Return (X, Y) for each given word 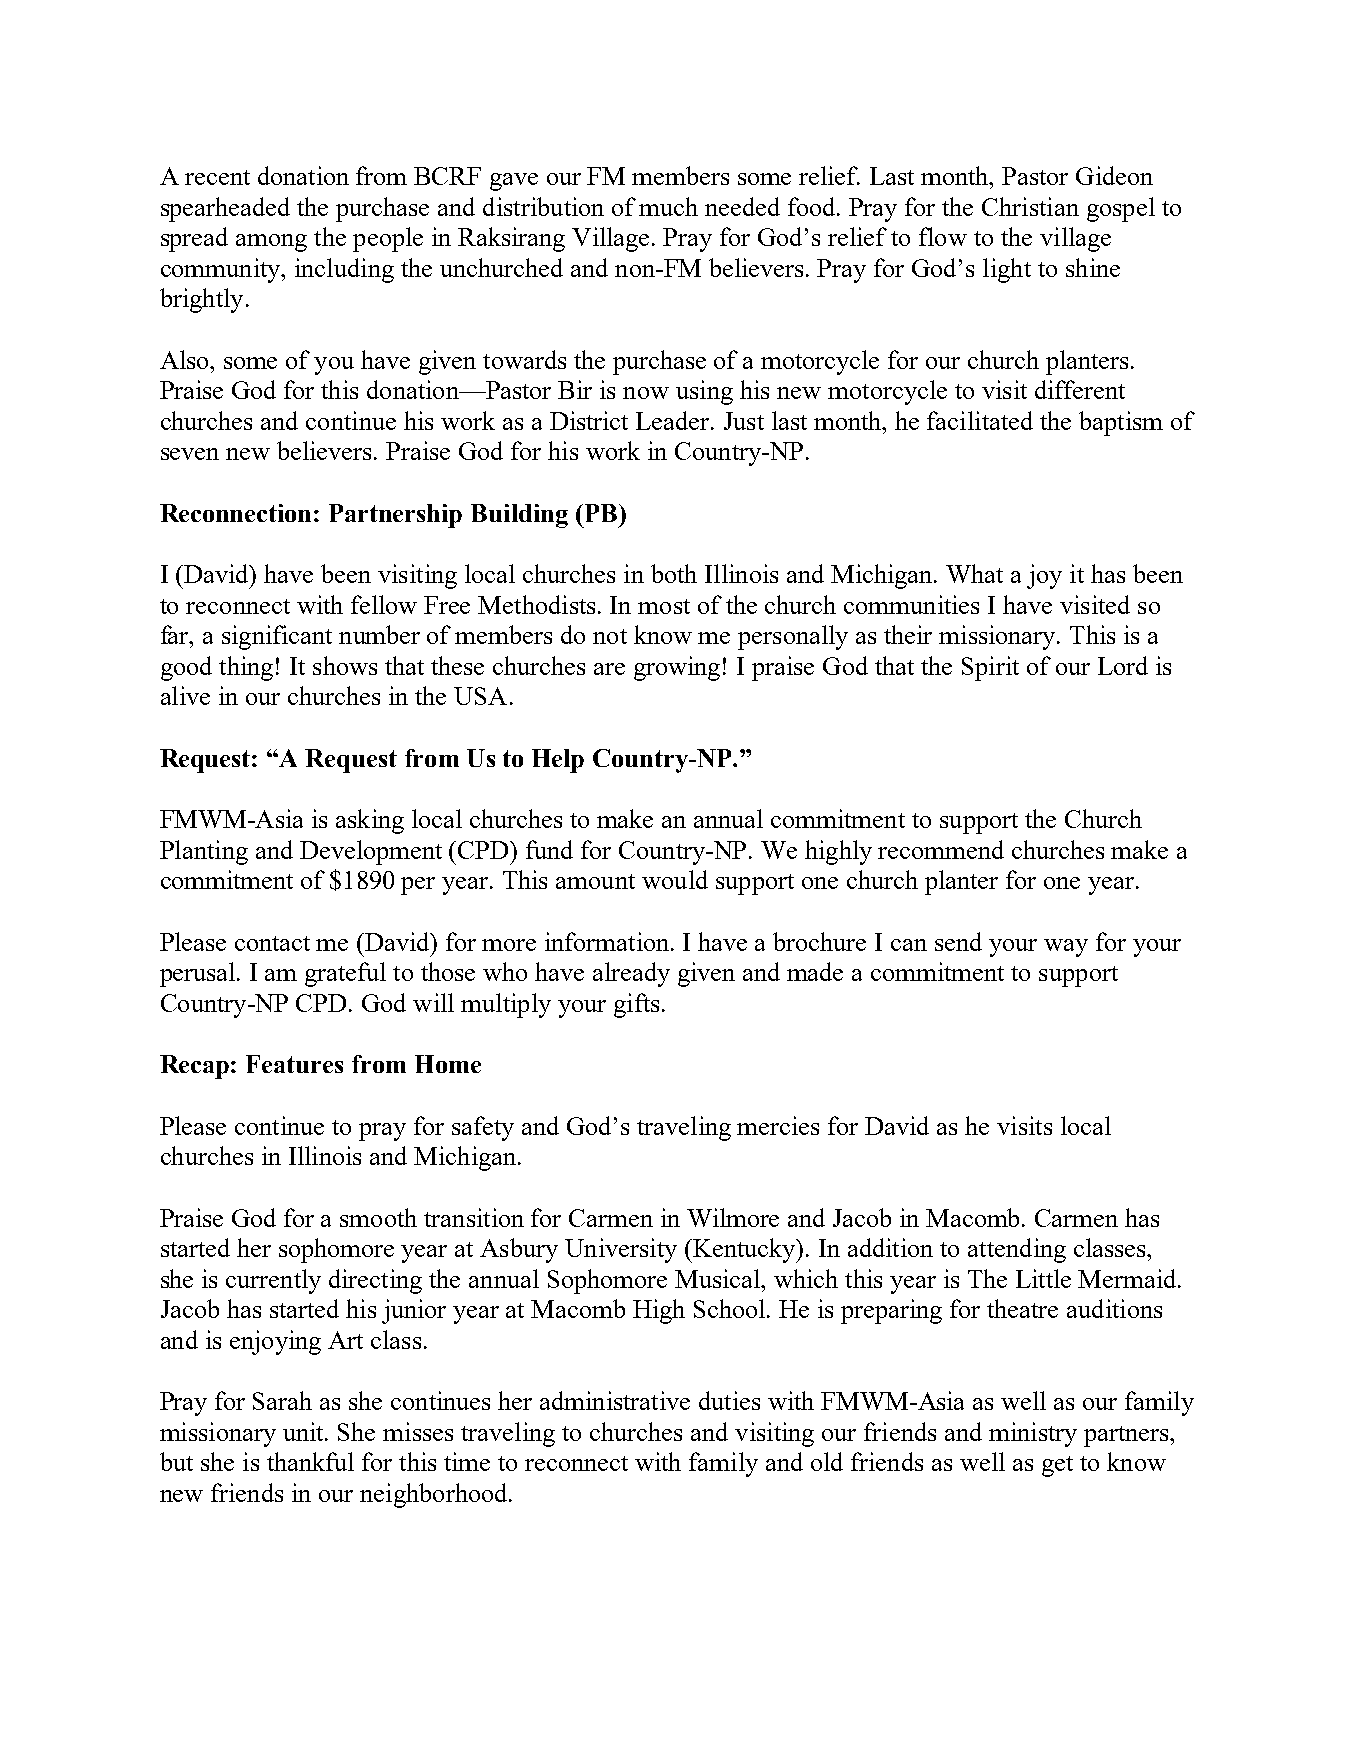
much (668, 206)
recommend (941, 849)
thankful (310, 1461)
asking (370, 821)
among (271, 243)
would (675, 879)
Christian (1030, 206)
